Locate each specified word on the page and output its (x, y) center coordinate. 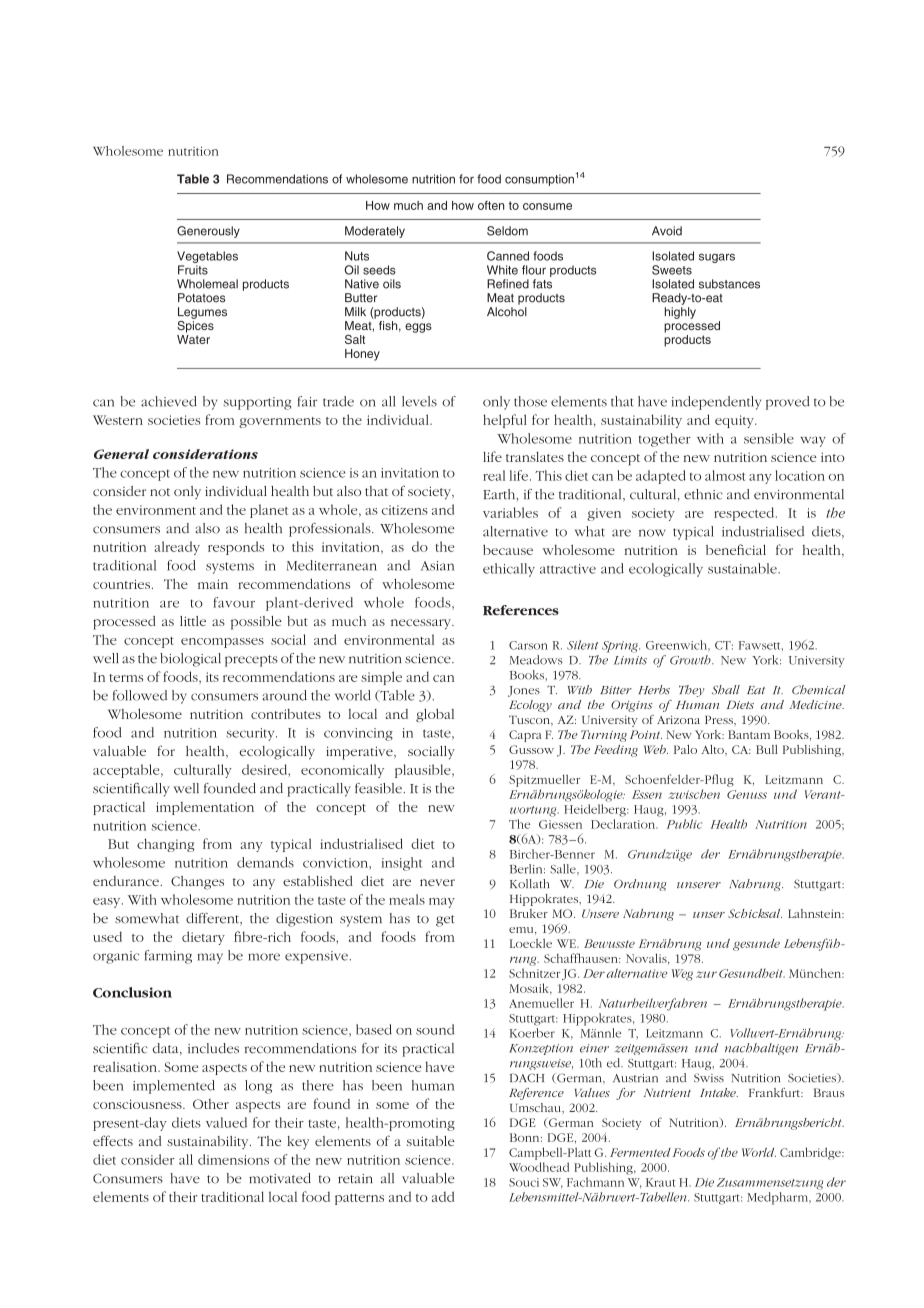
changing (166, 845)
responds (236, 548)
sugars (717, 258)
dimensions (233, 1159)
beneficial (736, 549)
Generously (208, 232)
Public (684, 824)
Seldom (507, 231)
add (443, 1196)
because (508, 549)
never (437, 882)
